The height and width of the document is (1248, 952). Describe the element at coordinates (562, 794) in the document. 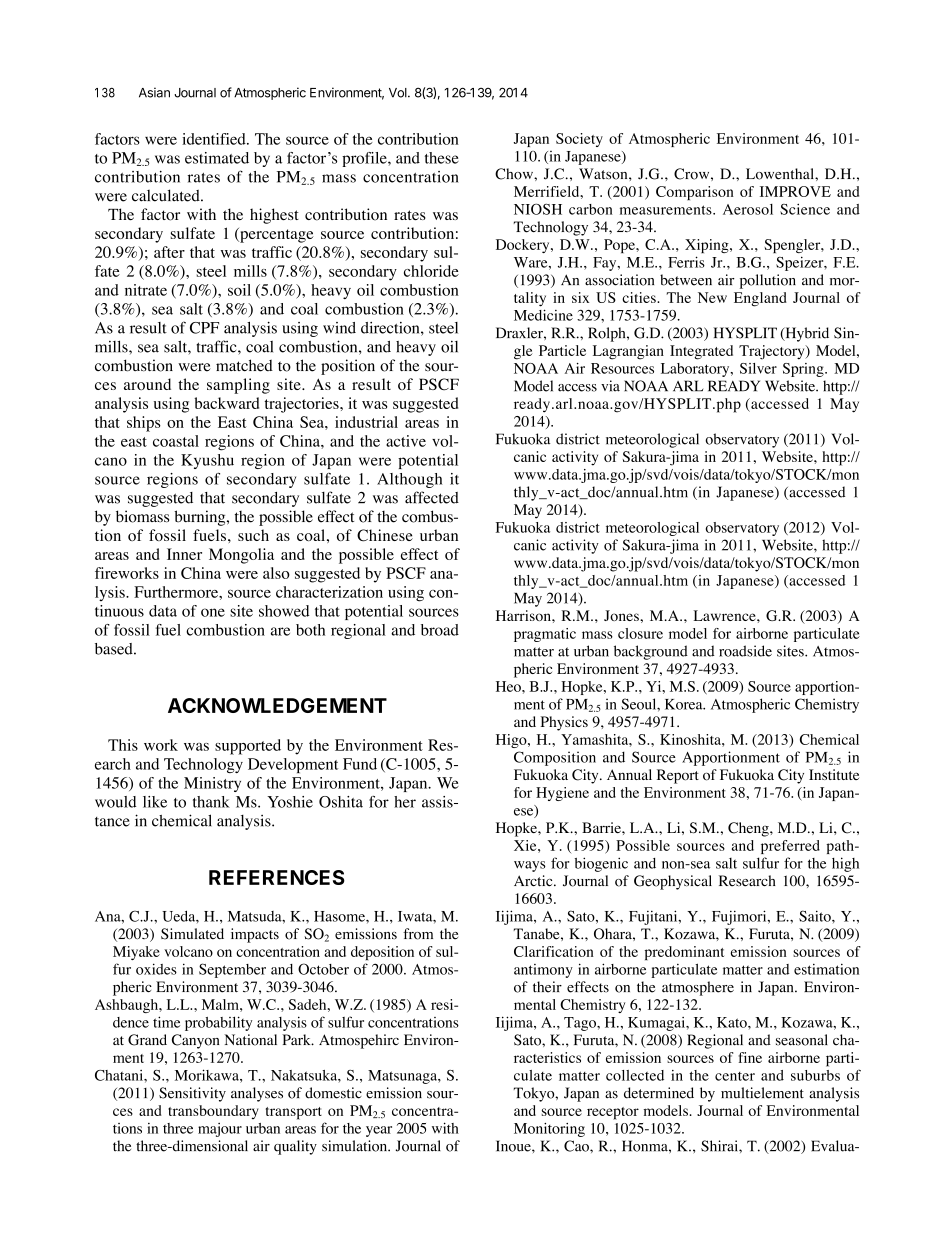

I see `Hygiene` at that location.
